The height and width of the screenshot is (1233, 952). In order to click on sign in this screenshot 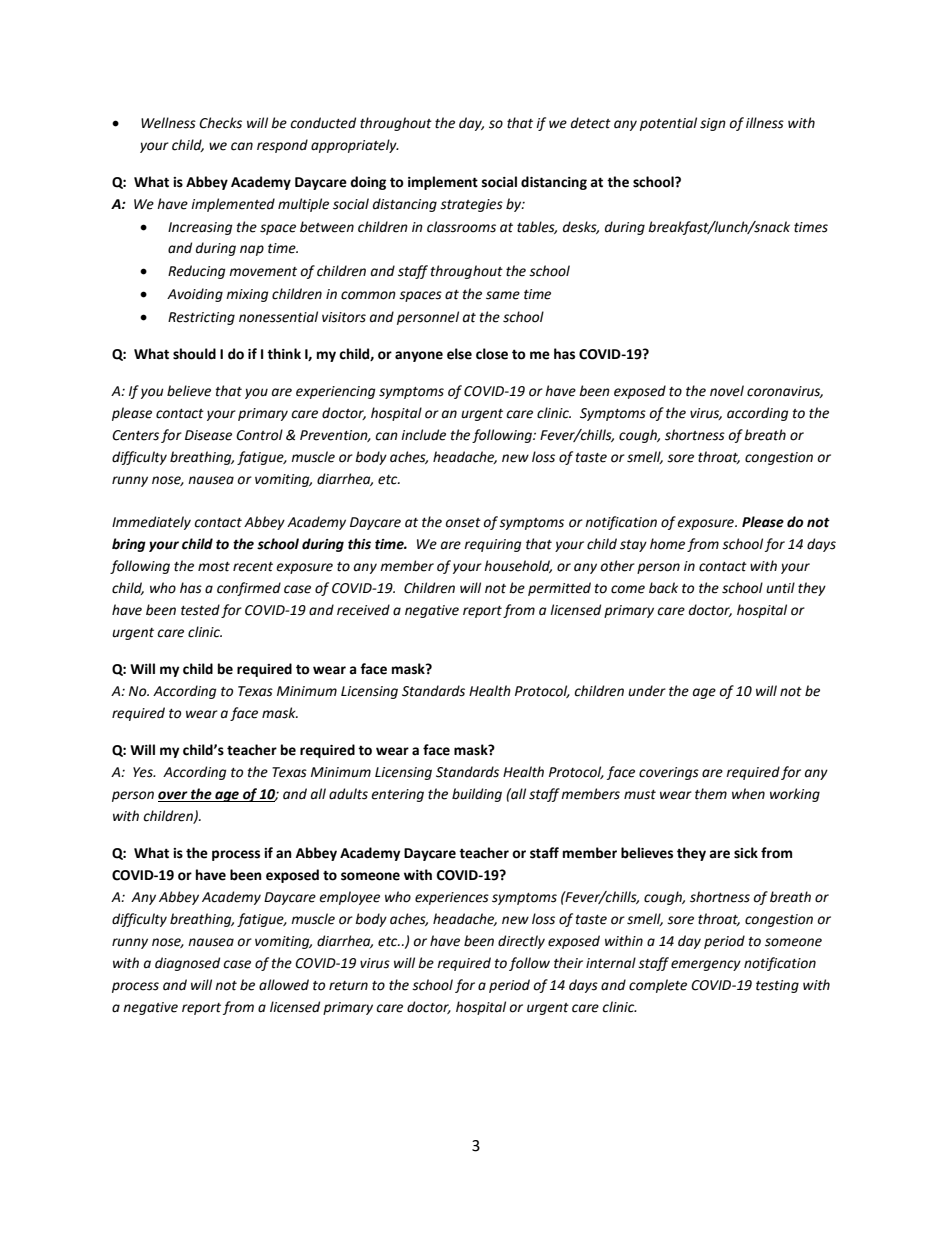, I will do `click(713, 124)`.
